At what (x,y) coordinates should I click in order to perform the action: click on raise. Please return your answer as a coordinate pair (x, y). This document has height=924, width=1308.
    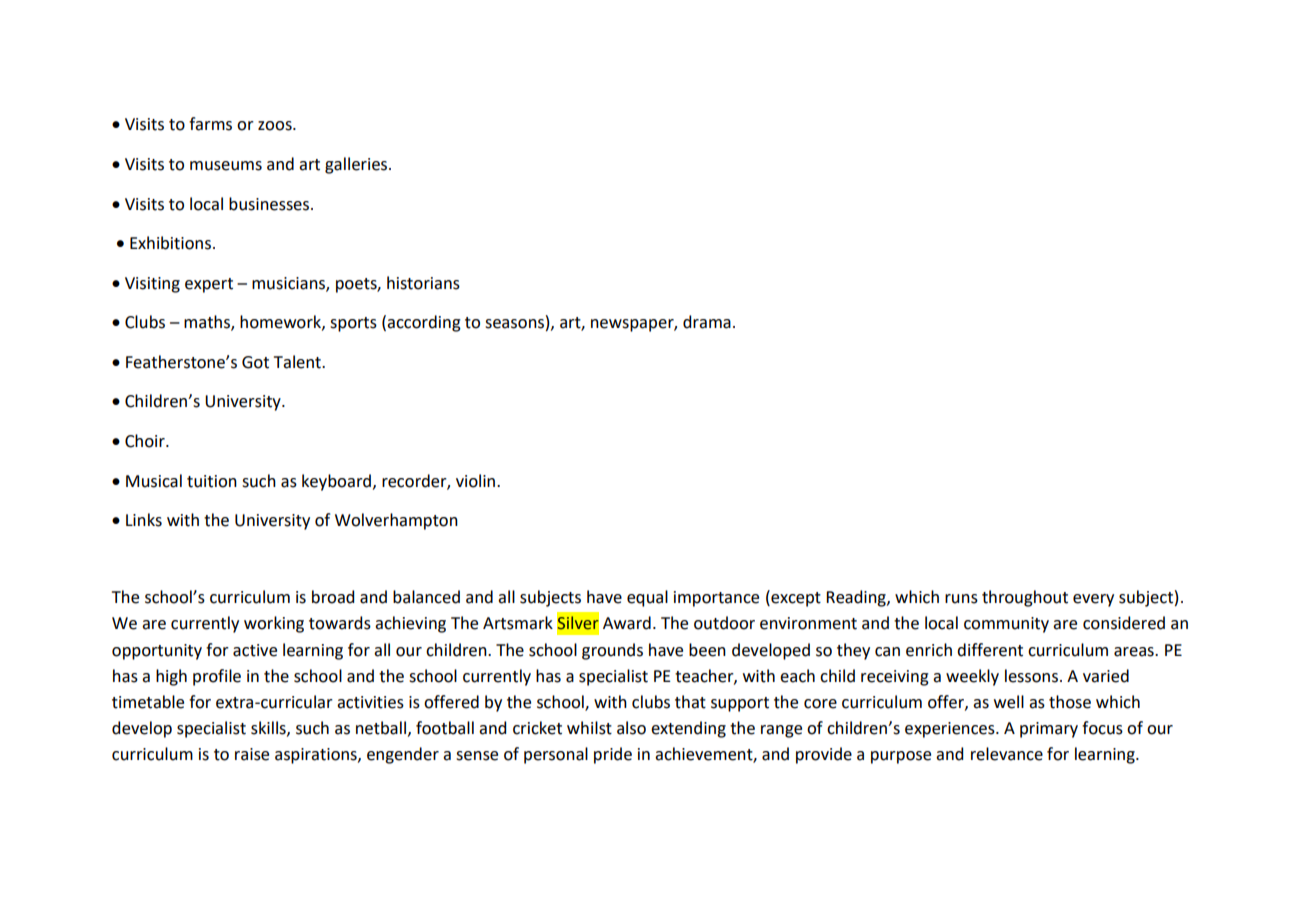
    Looking at the image, I should click on (252, 754).
